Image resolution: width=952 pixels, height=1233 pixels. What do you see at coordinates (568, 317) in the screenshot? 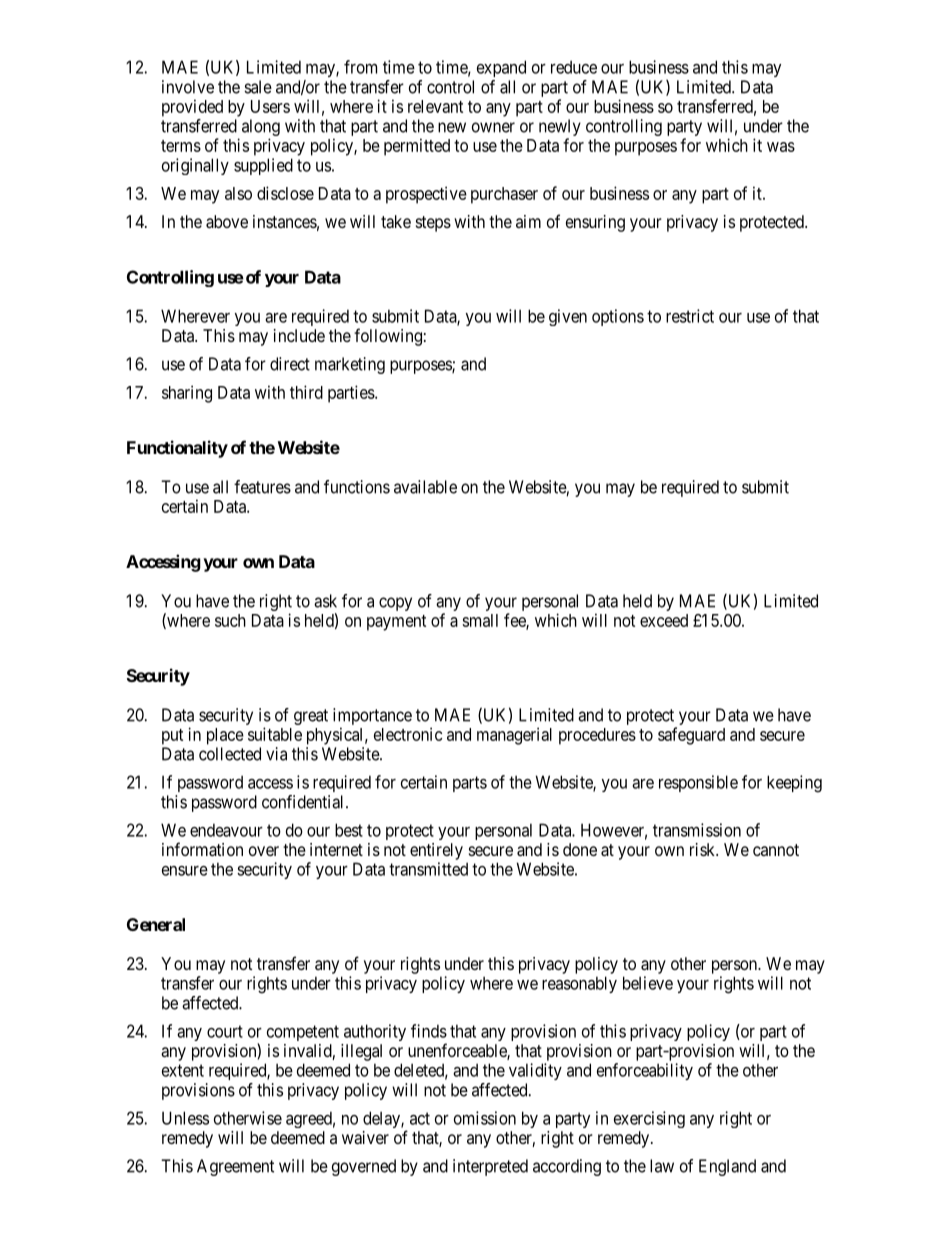
I see `given` at bounding box center [568, 317].
